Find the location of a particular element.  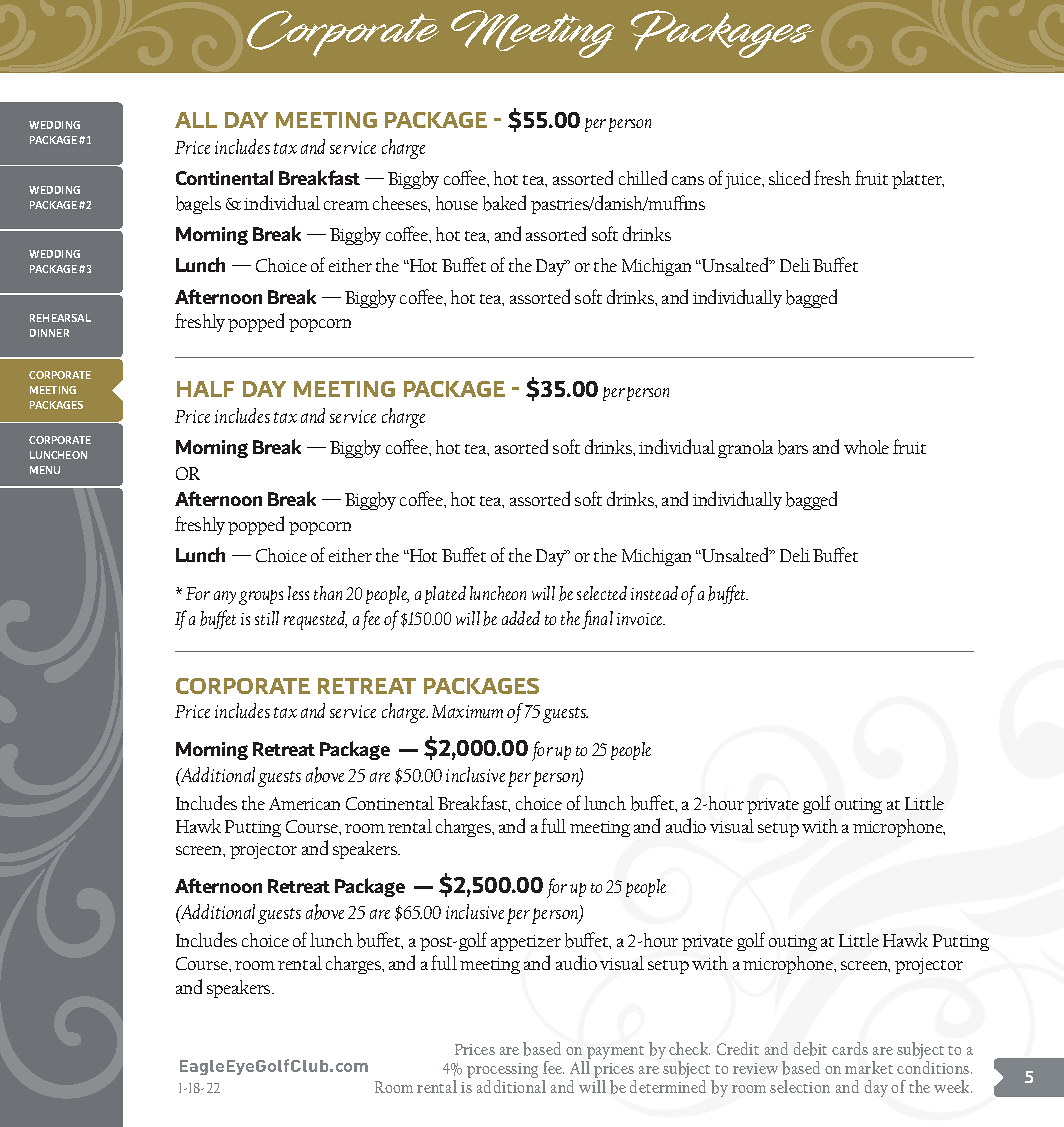

cards is located at coordinates (850, 1048).
